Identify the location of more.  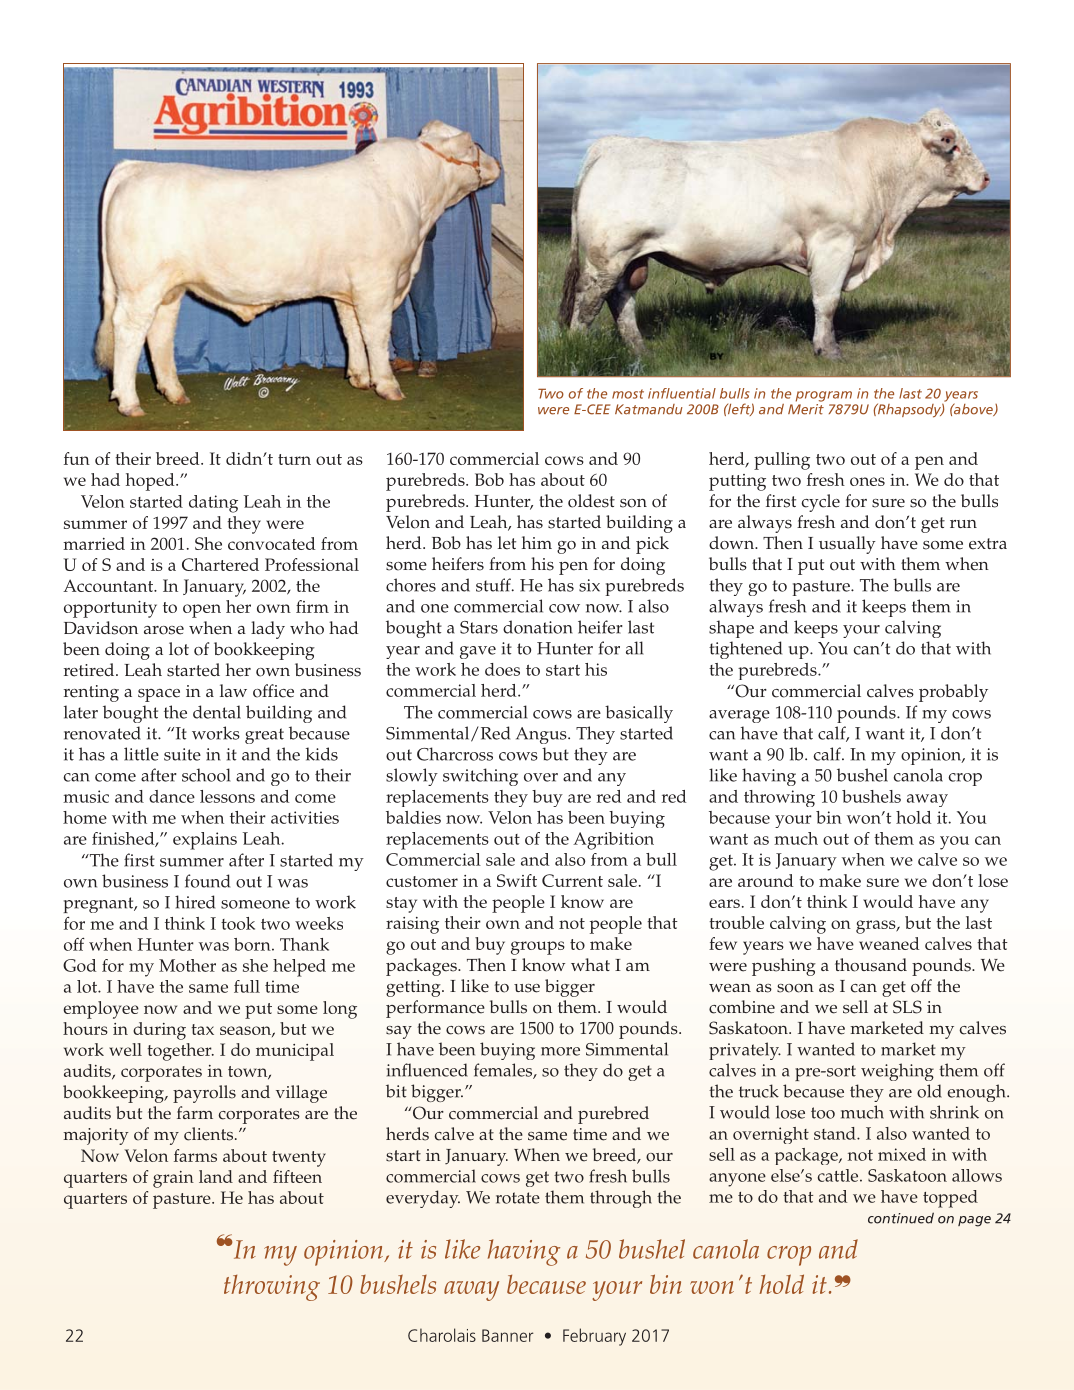
(560, 1051).
